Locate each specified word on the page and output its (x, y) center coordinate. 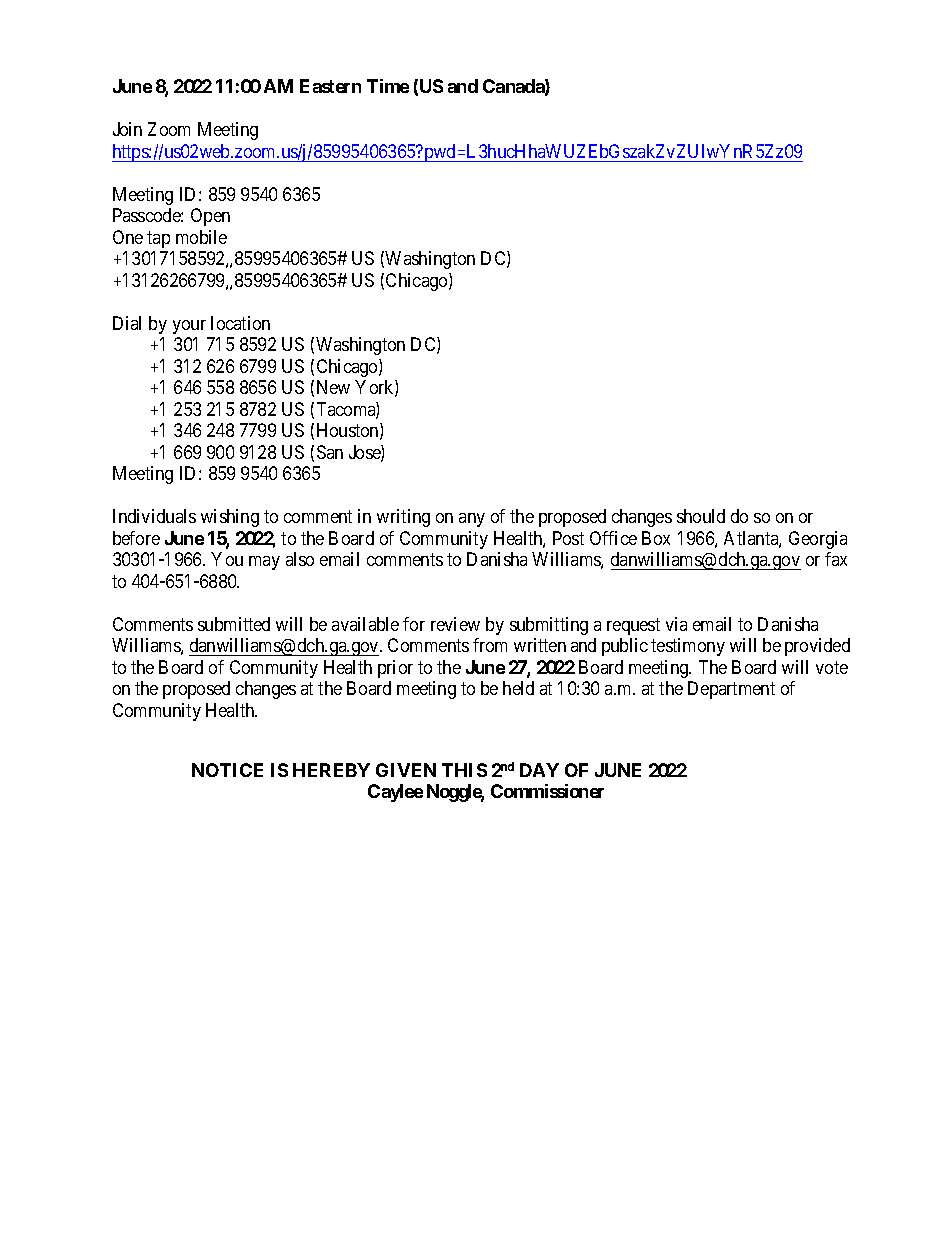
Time (388, 86)
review (455, 624)
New (333, 387)
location (240, 323)
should (701, 516)
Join (127, 129)
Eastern (330, 86)
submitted (234, 624)
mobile (201, 237)
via (676, 624)
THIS (464, 770)
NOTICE (227, 770)
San (330, 452)
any (472, 520)
